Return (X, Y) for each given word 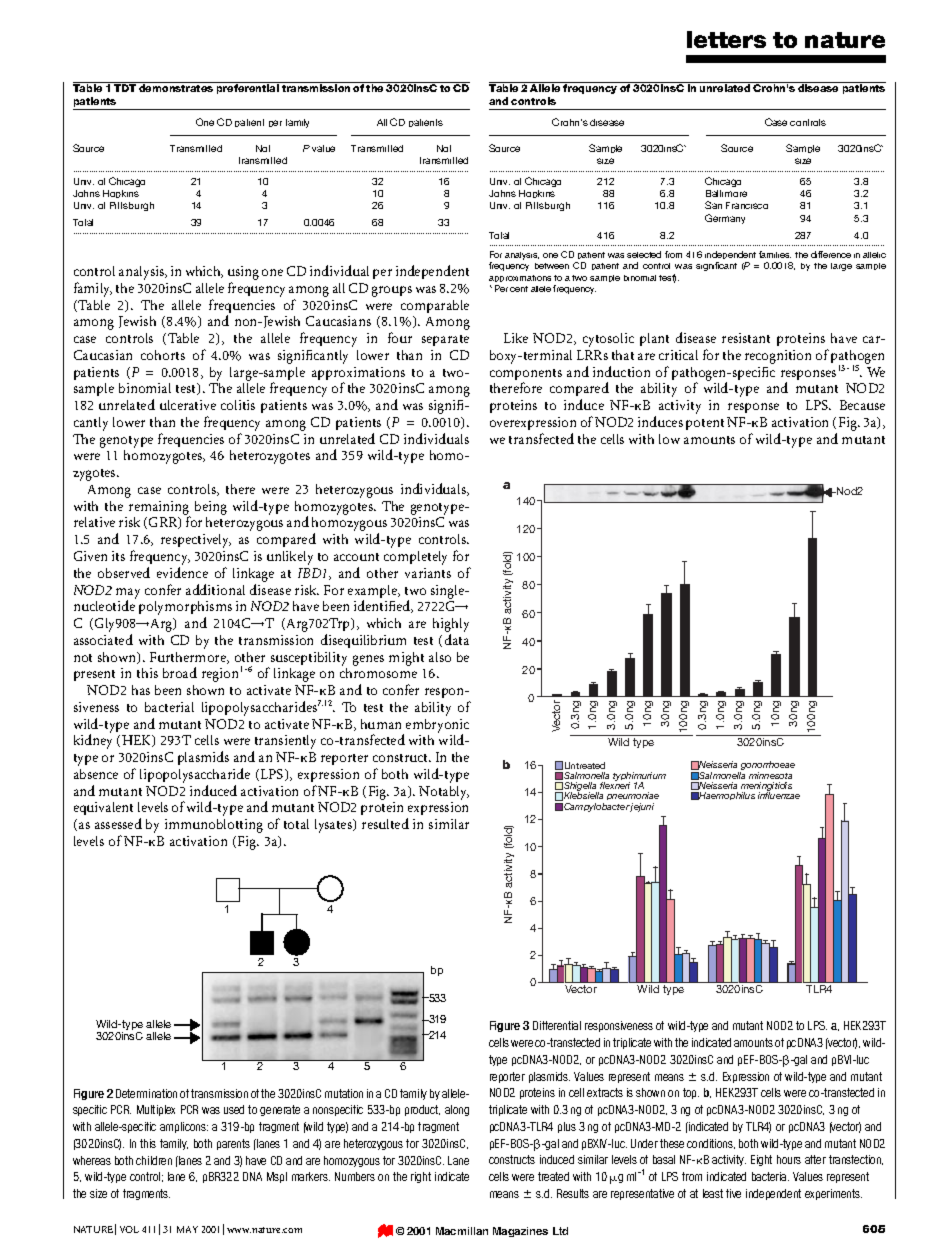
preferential (248, 89)
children (154, 1160)
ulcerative (188, 405)
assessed (118, 823)
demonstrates (176, 88)
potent (705, 424)
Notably (444, 793)
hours (789, 1159)
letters (726, 39)
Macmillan (462, 1231)
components (526, 376)
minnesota (770, 775)
